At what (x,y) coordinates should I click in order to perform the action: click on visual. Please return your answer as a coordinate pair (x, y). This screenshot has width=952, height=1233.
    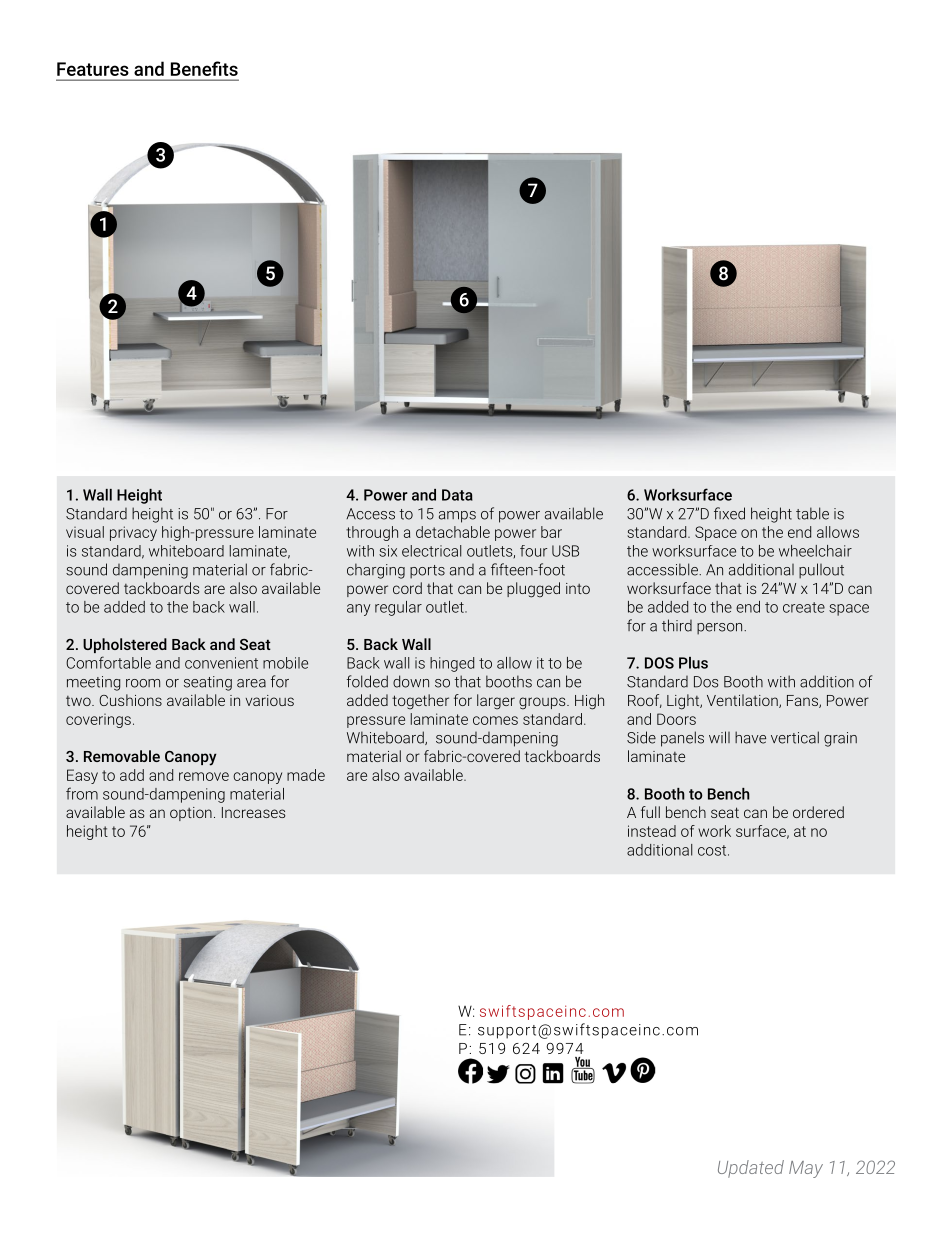
    Looking at the image, I should click on (85, 532).
